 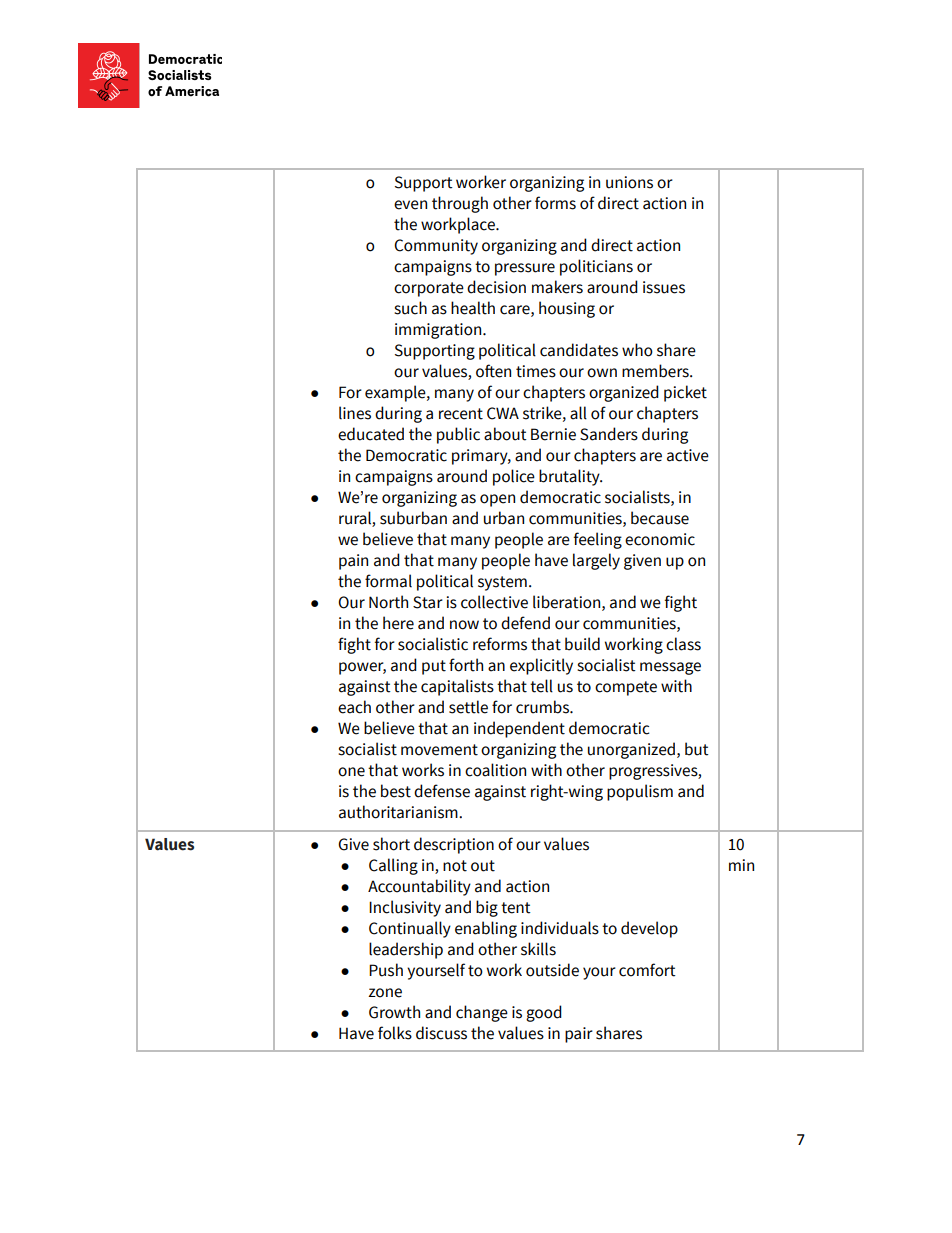 I want to click on unions, so click(x=629, y=182).
